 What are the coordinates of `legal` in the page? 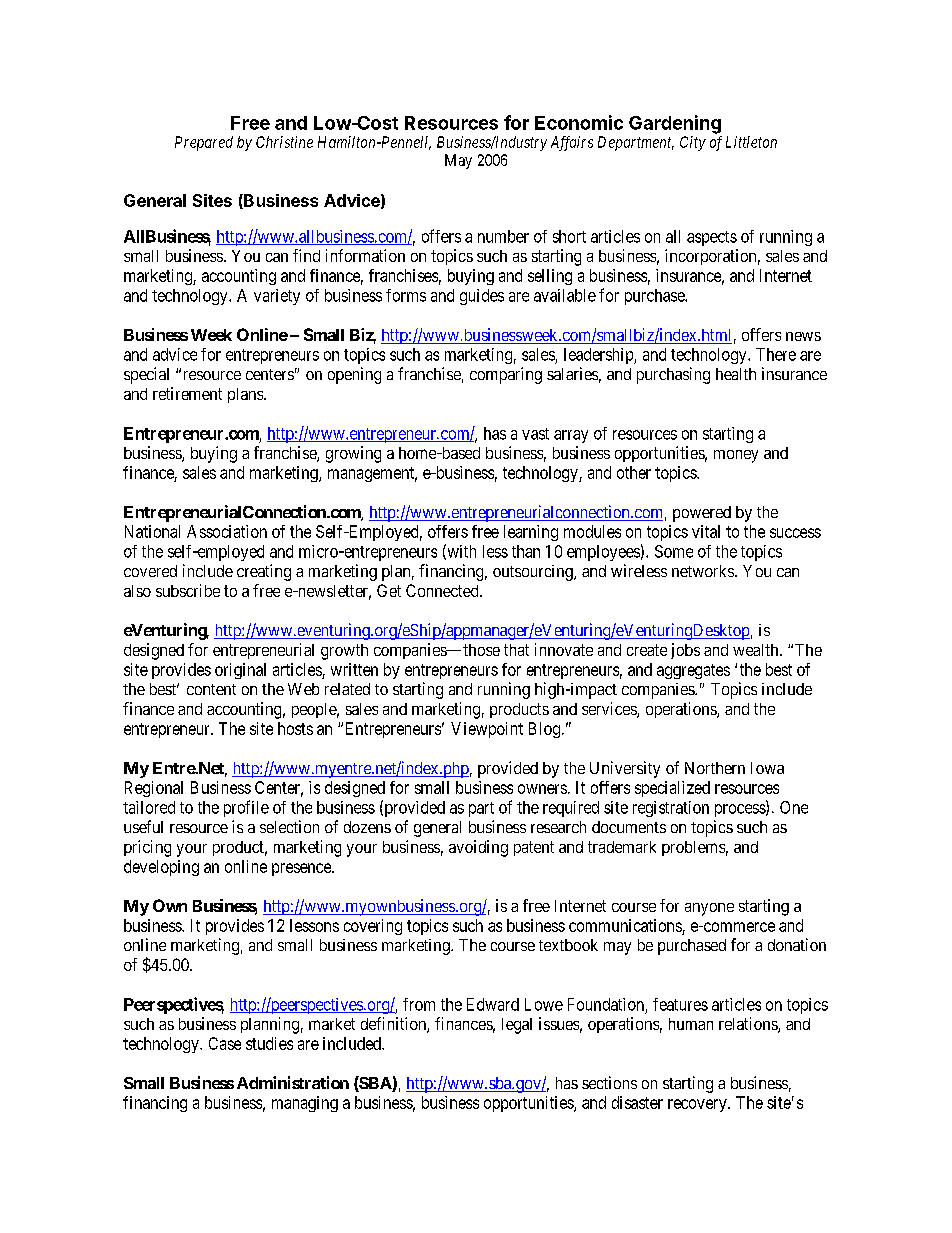 It's located at (517, 1026).
